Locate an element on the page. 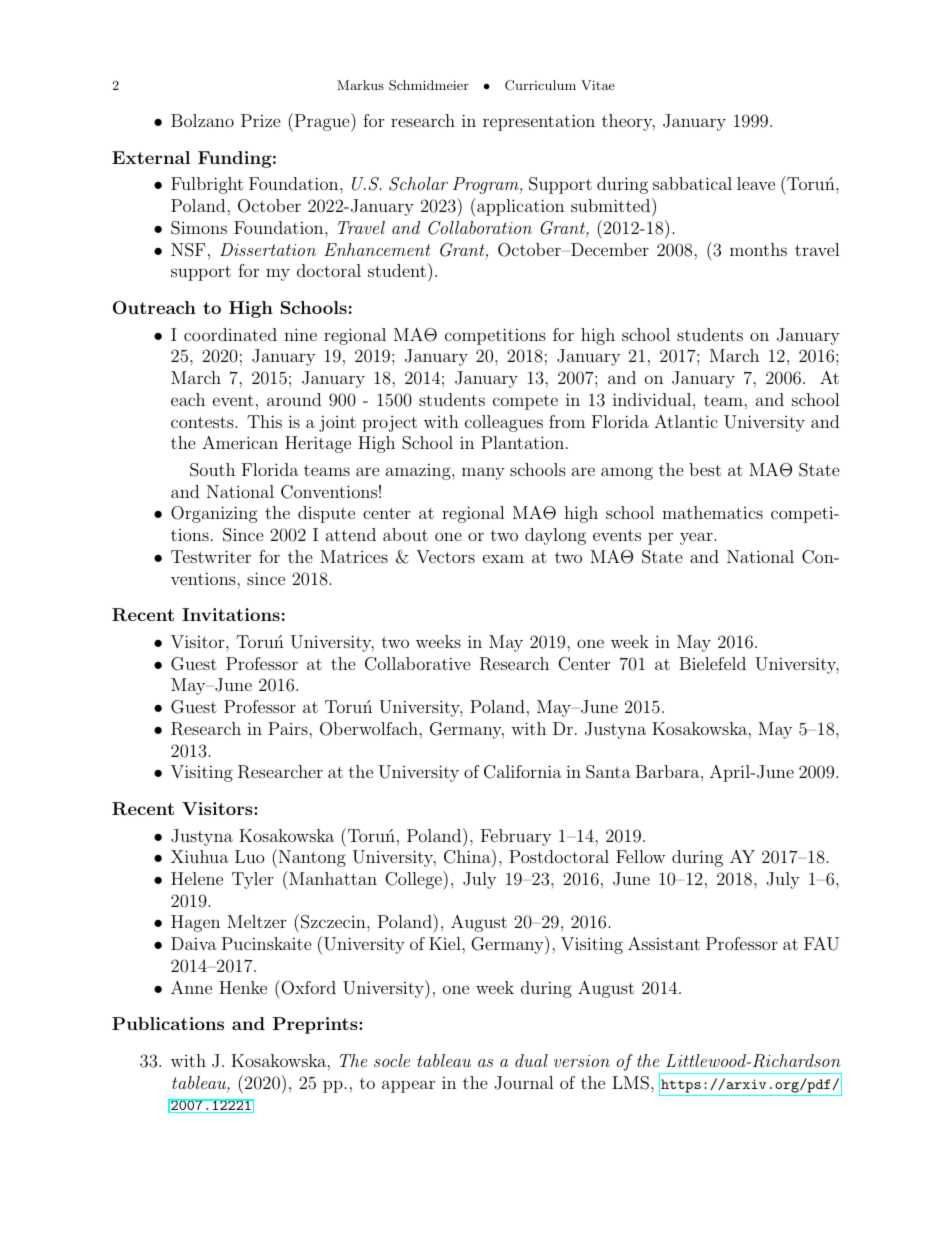 The image size is (952, 1233). Journal is located at coordinates (524, 1083).
